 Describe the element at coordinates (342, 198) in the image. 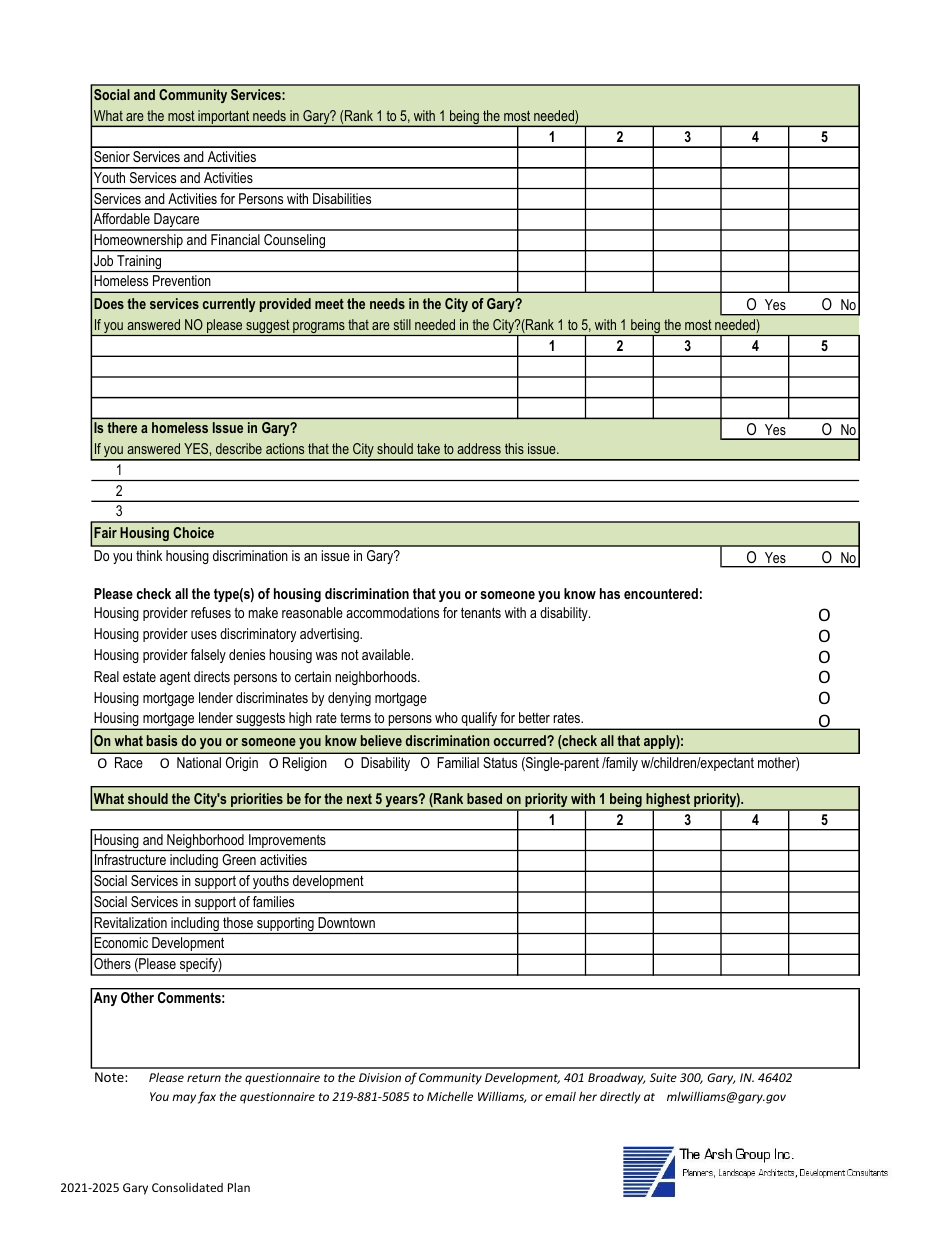

I see `Disabilities` at that location.
